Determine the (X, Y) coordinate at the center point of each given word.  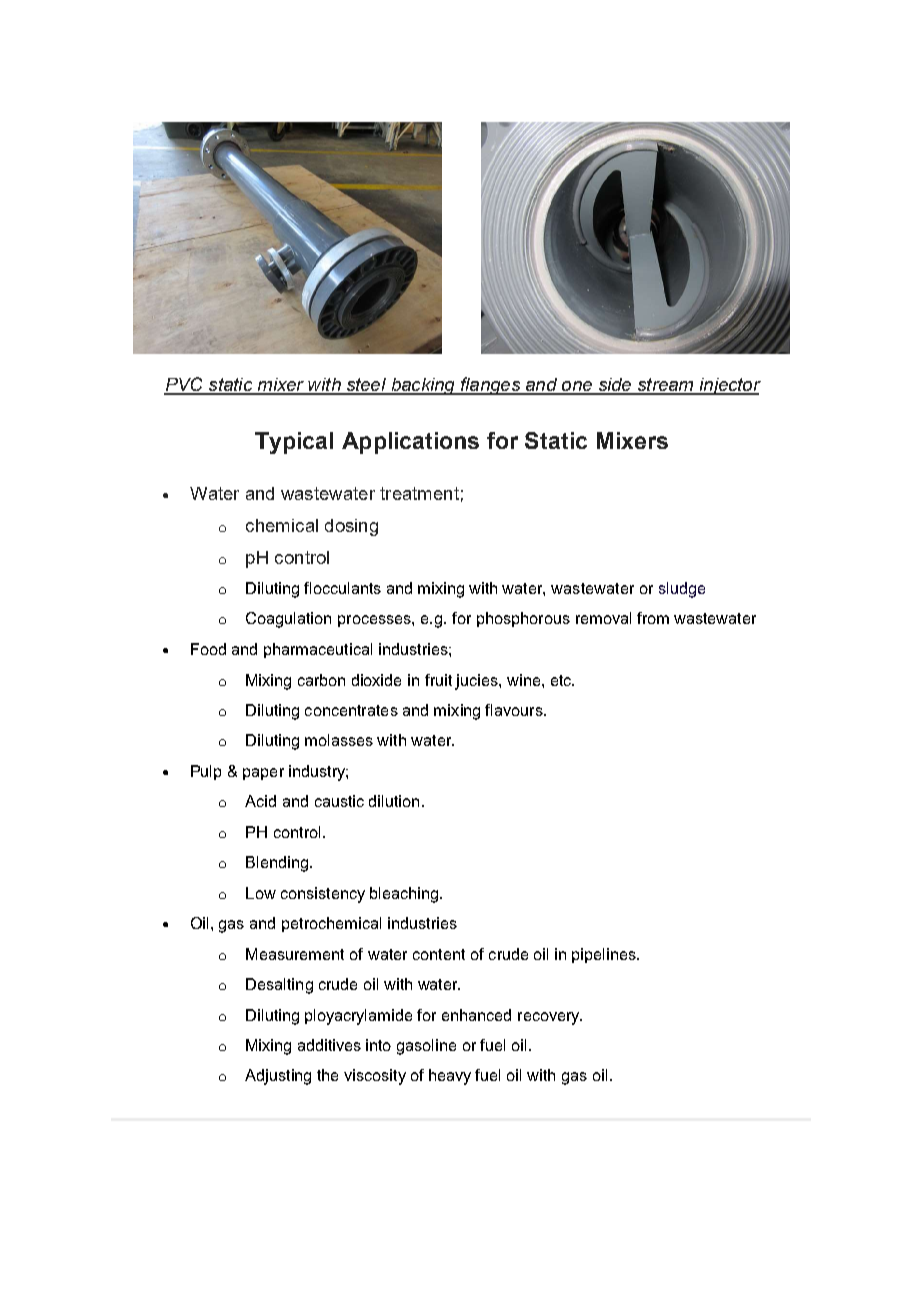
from (653, 618)
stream (665, 386)
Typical (294, 443)
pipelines (605, 955)
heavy (450, 1077)
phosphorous (523, 619)
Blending (277, 864)
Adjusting (278, 1077)
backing (423, 386)
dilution (394, 801)
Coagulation (288, 620)
